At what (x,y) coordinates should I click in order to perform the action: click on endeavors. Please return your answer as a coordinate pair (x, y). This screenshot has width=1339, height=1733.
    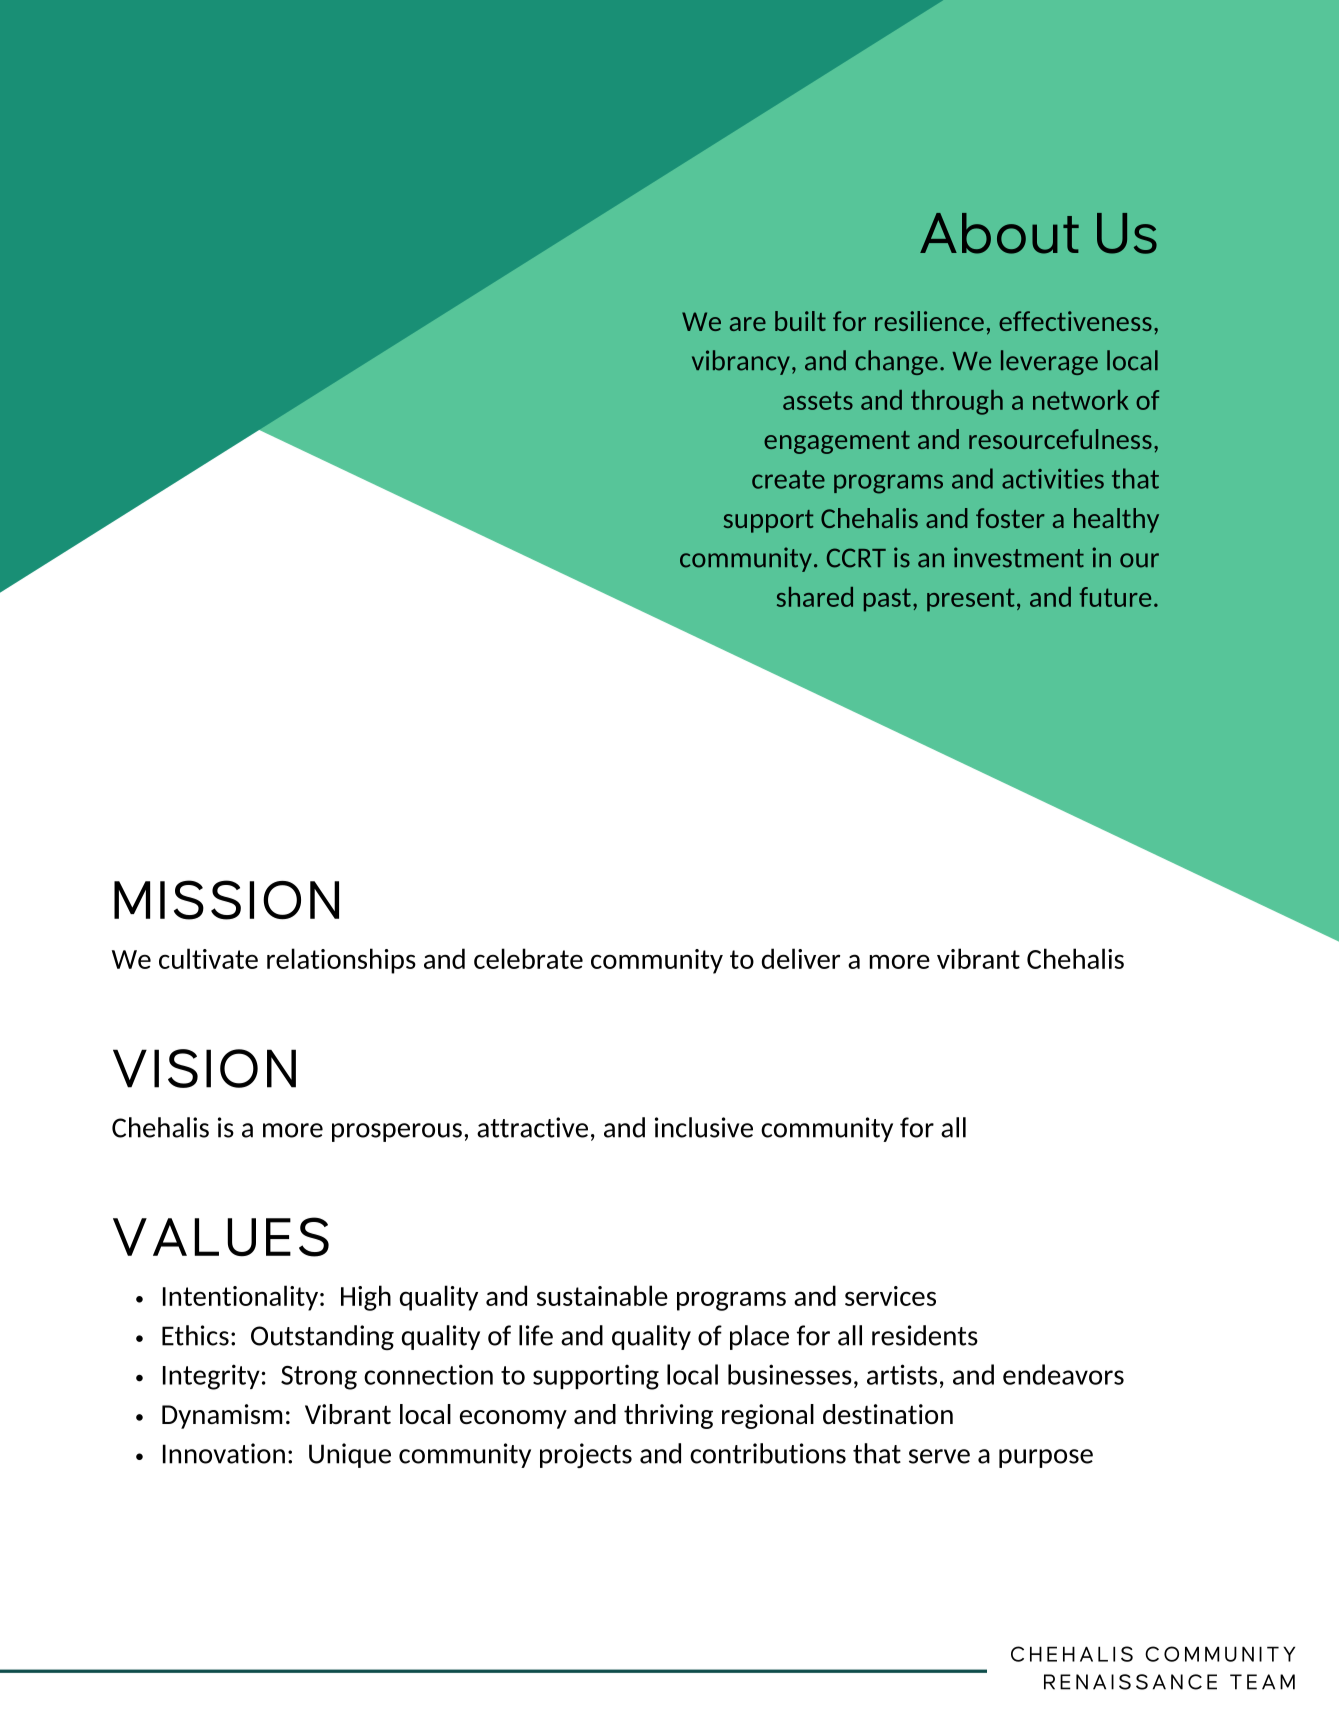
    Looking at the image, I should click on (1063, 1374).
